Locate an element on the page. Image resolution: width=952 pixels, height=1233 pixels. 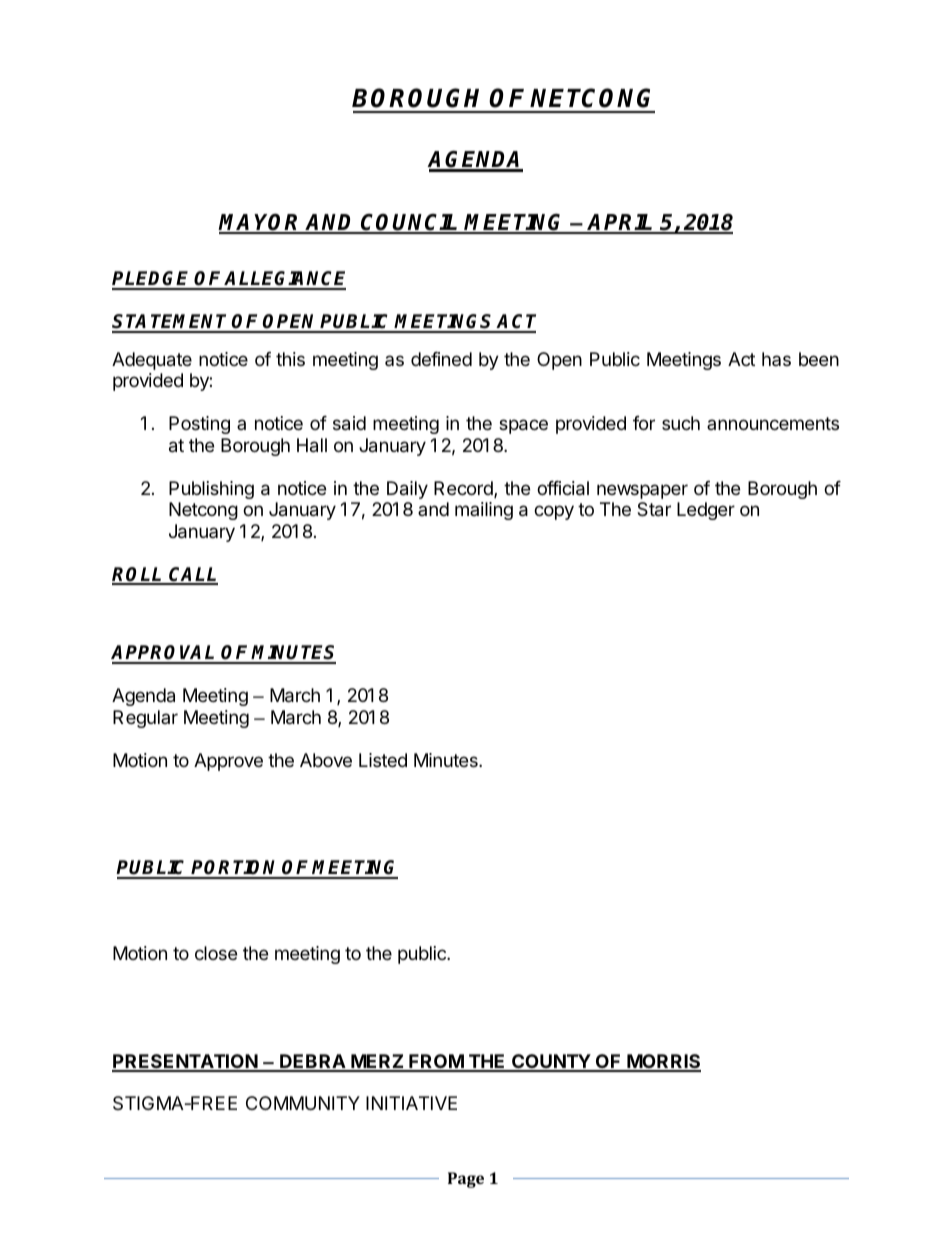
Ledger is located at coordinates (706, 511).
